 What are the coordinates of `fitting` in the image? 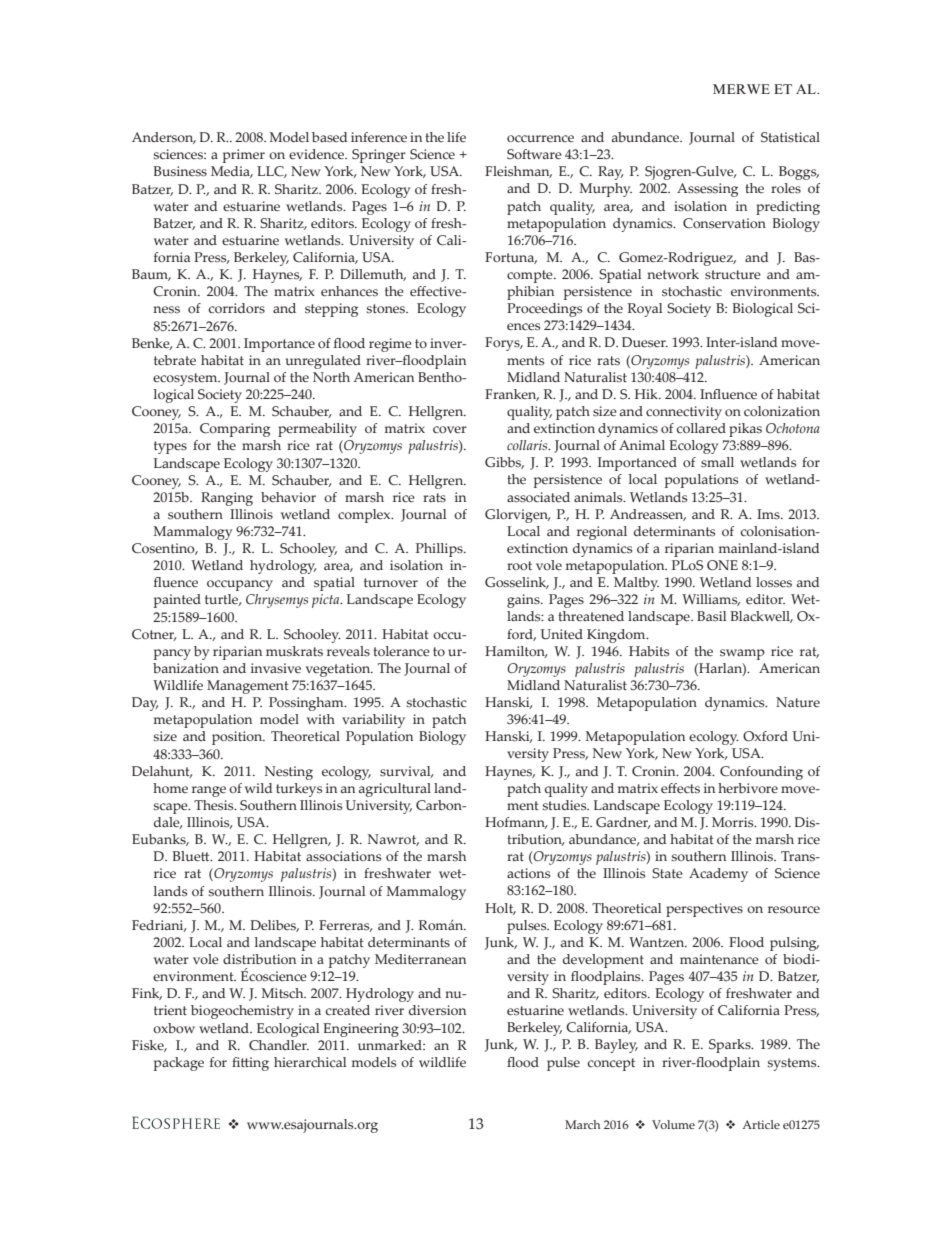 It's located at (250, 1064).
